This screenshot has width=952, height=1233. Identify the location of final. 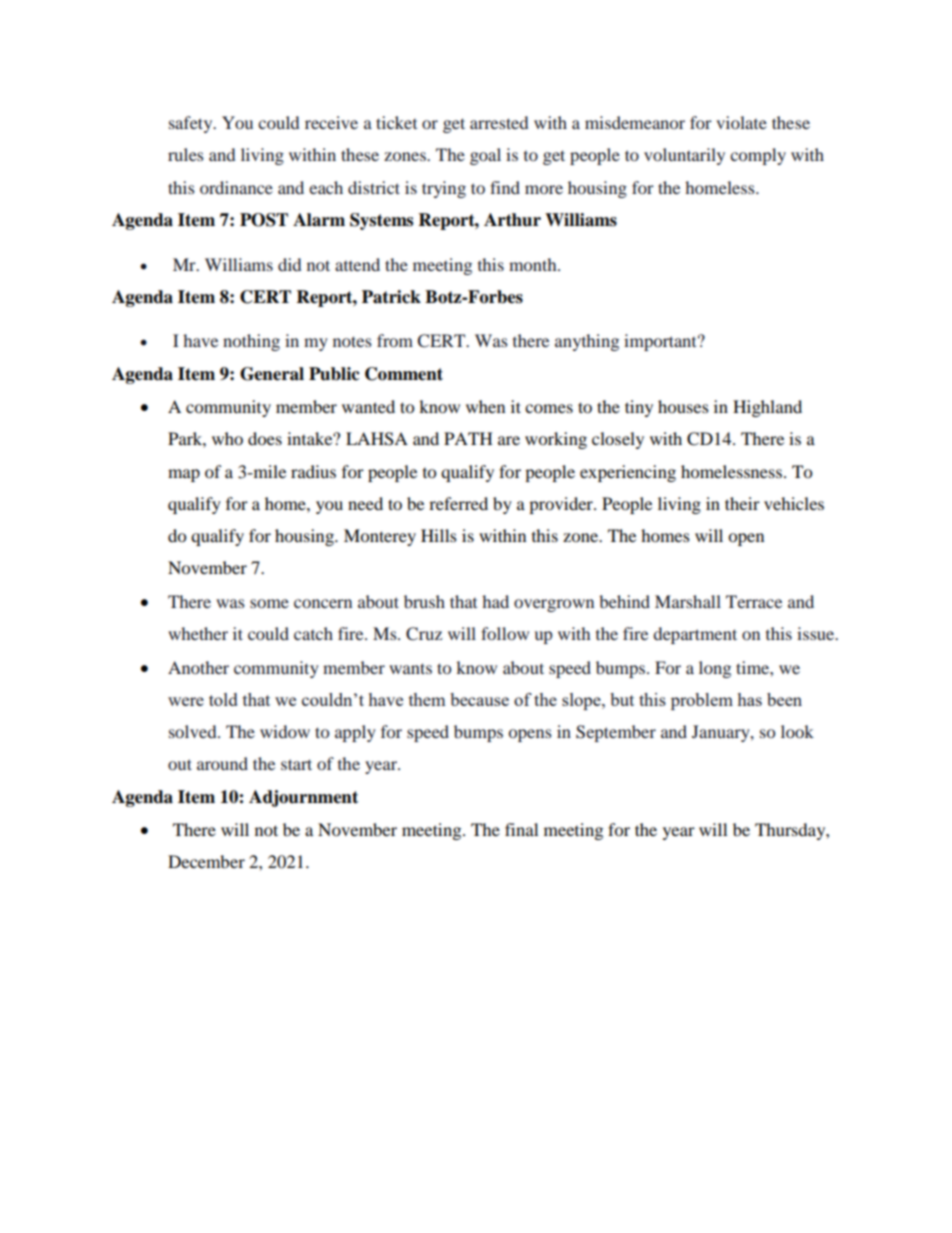
(521, 829).
